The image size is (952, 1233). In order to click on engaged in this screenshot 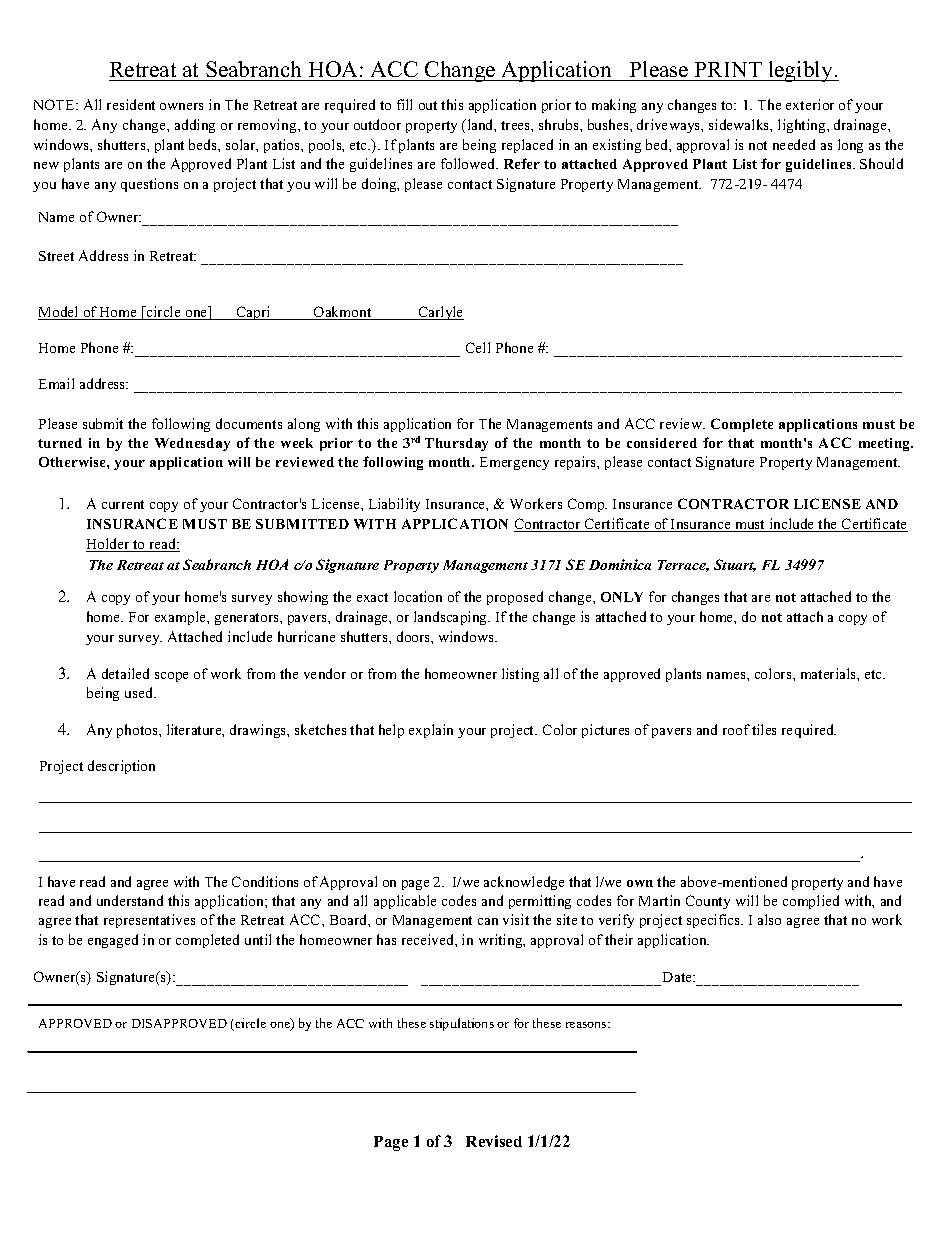, I will do `click(113, 941)`.
